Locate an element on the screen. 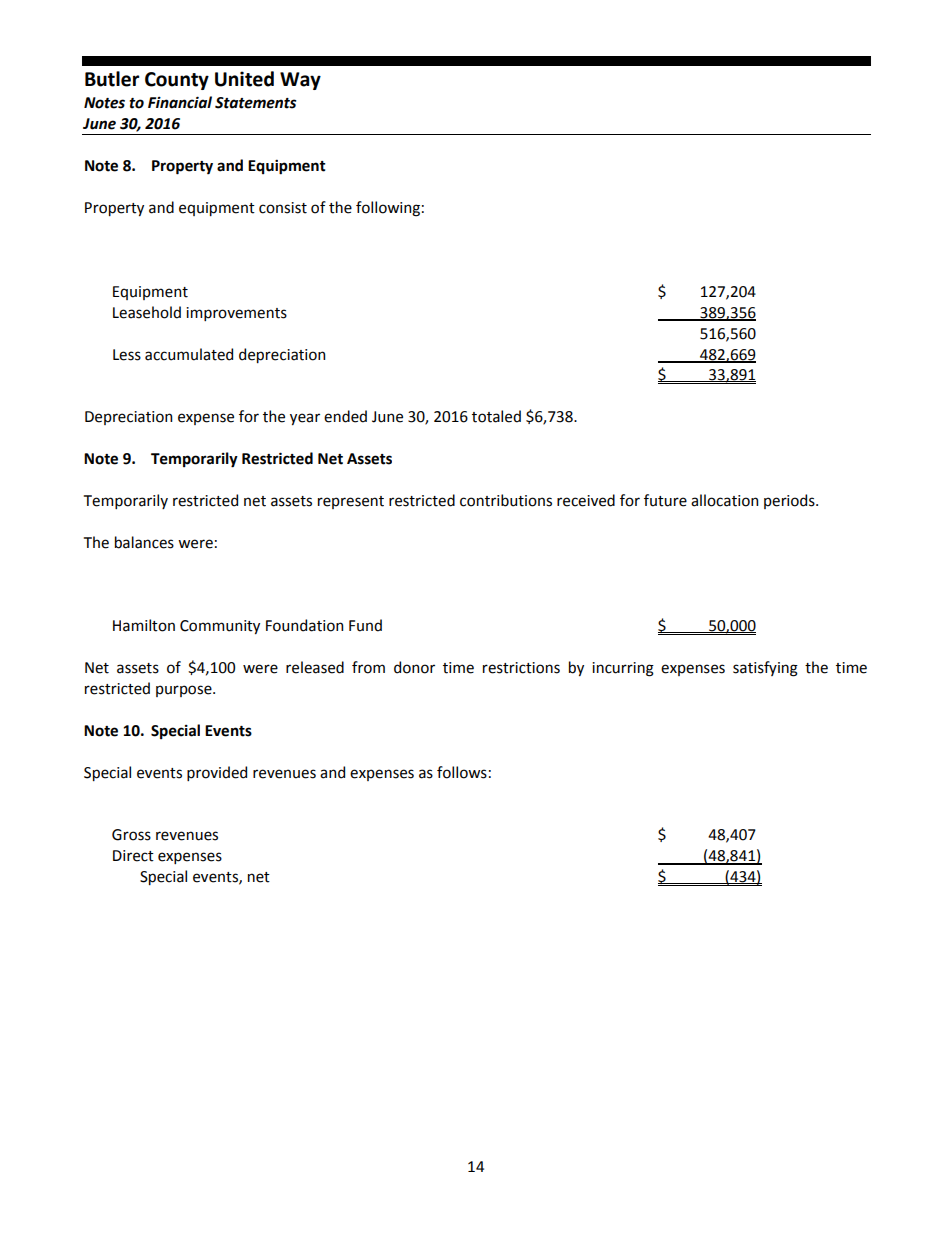 This screenshot has height=1233, width=952. future is located at coordinates (665, 500).
